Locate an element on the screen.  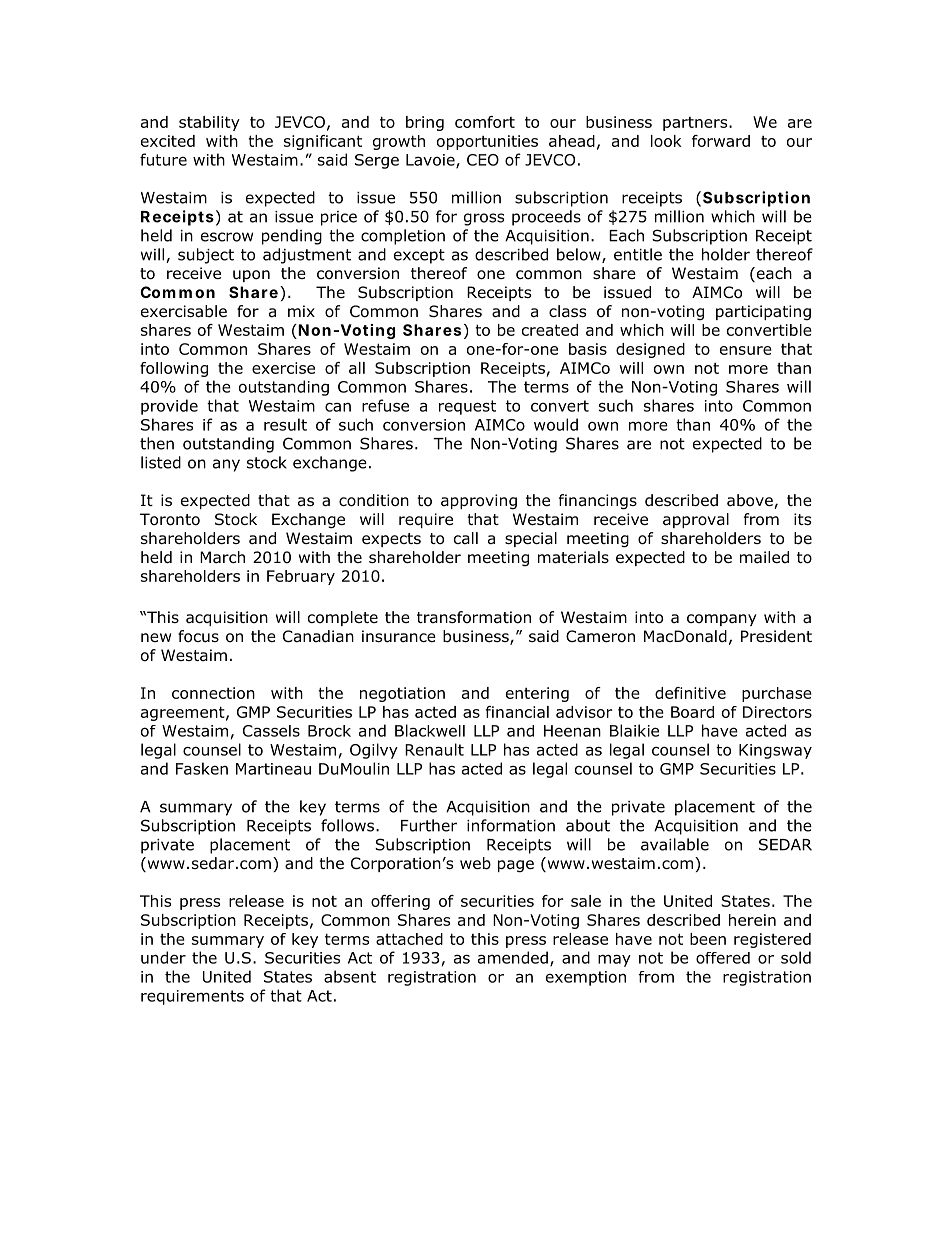
opportunities is located at coordinates (487, 142).
